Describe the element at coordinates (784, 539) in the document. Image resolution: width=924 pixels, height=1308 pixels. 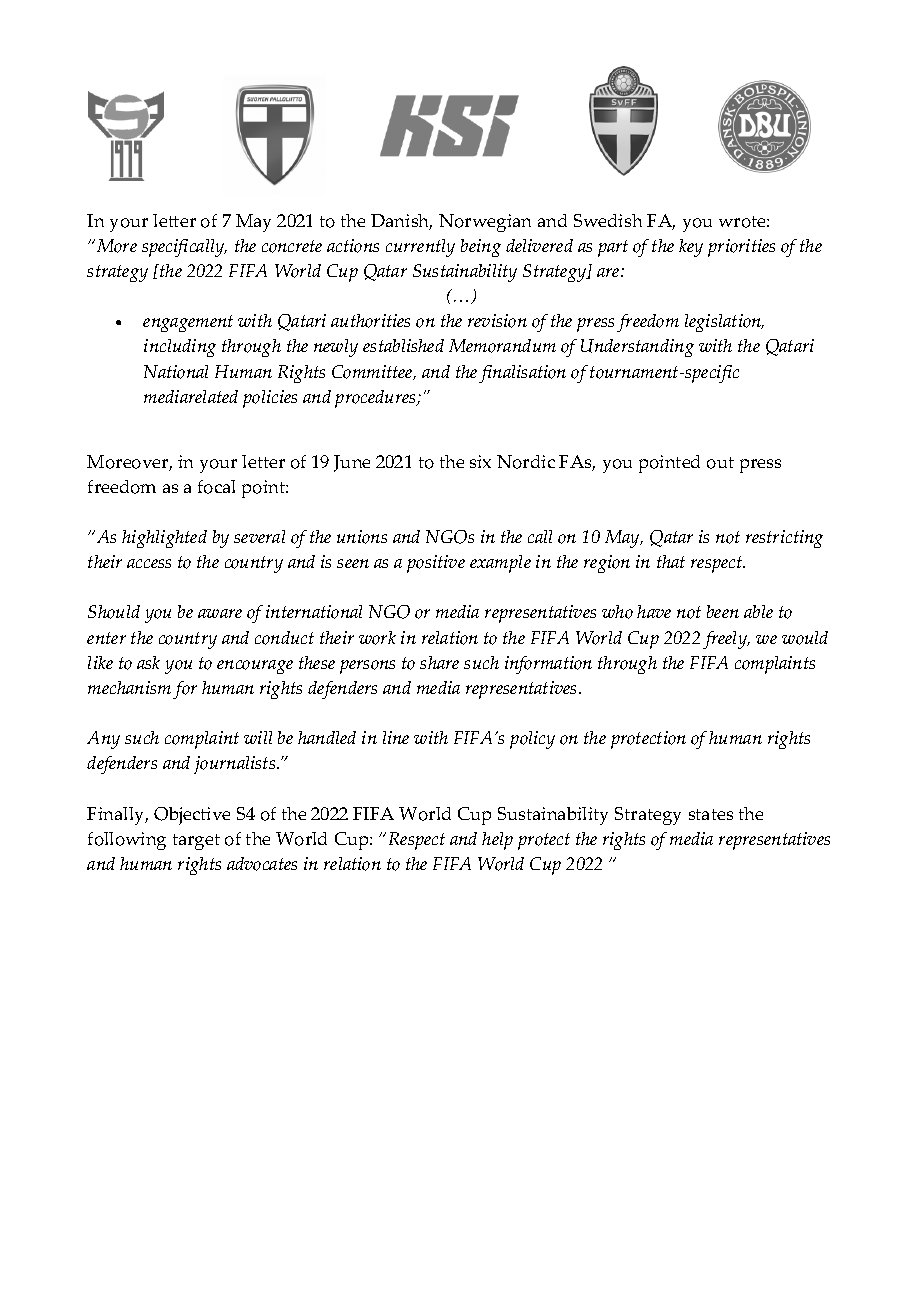
I see `restricting` at that location.
